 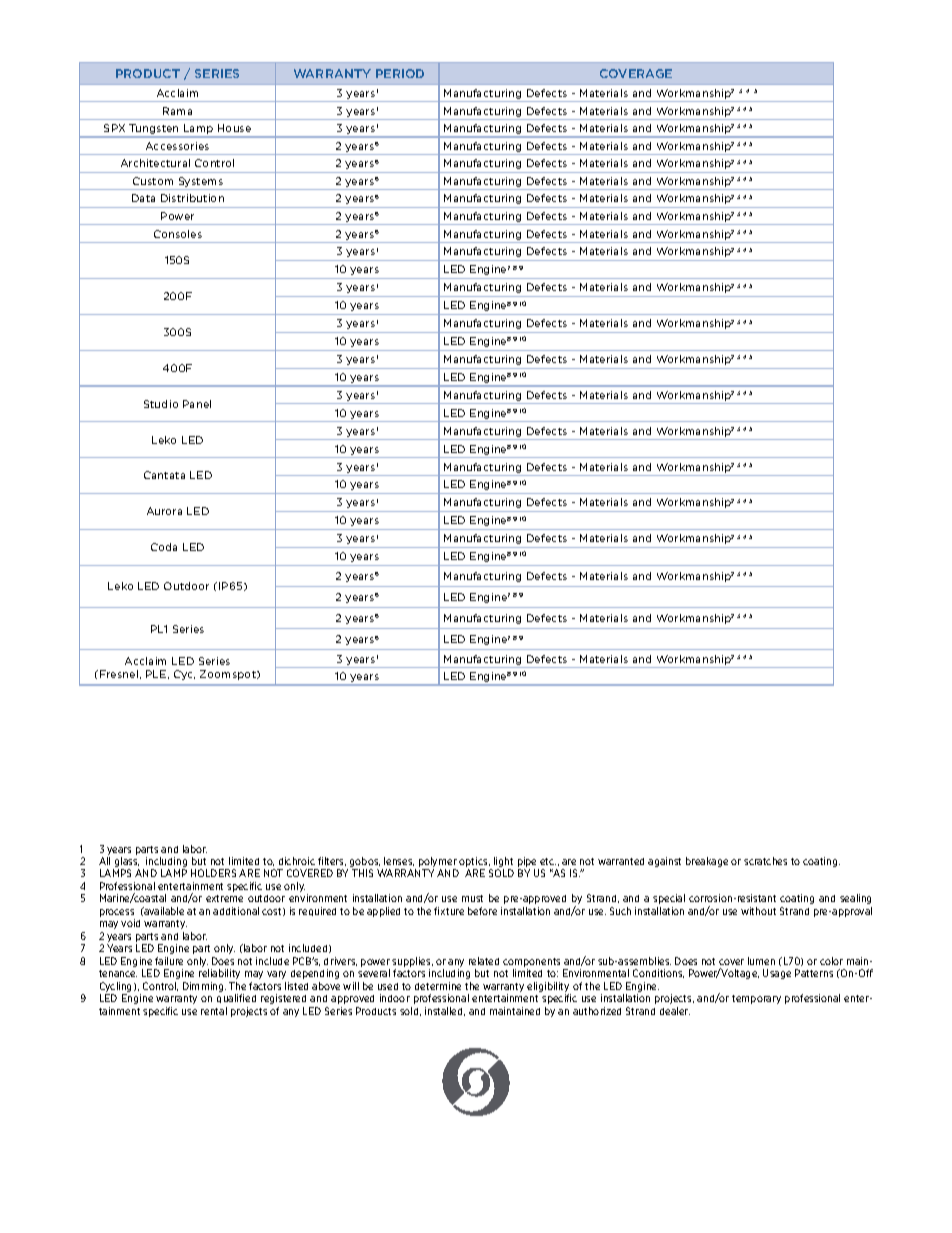 What do you see at coordinates (474, 863) in the screenshot?
I see `optics` at bounding box center [474, 863].
